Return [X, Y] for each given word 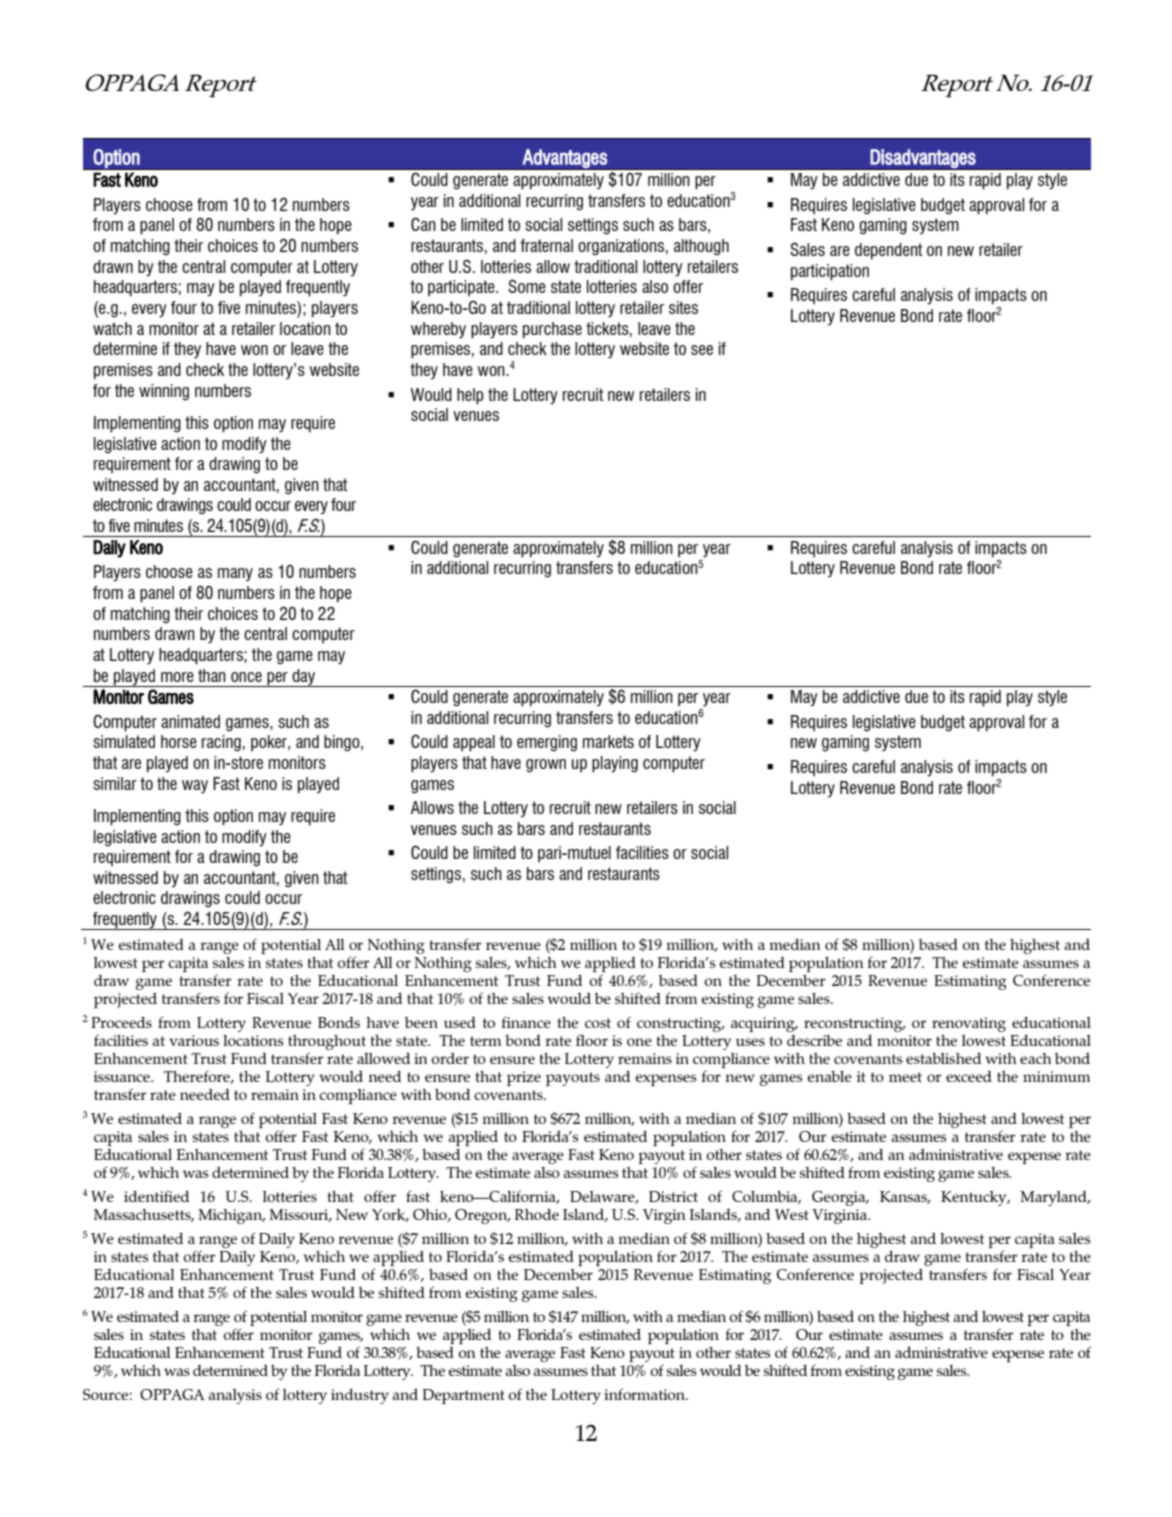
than [212, 675]
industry [360, 1396]
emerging [547, 743]
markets [608, 741]
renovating [969, 1024]
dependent [889, 251]
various [194, 1040]
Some [527, 286]
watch [112, 328]
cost [598, 1023]
